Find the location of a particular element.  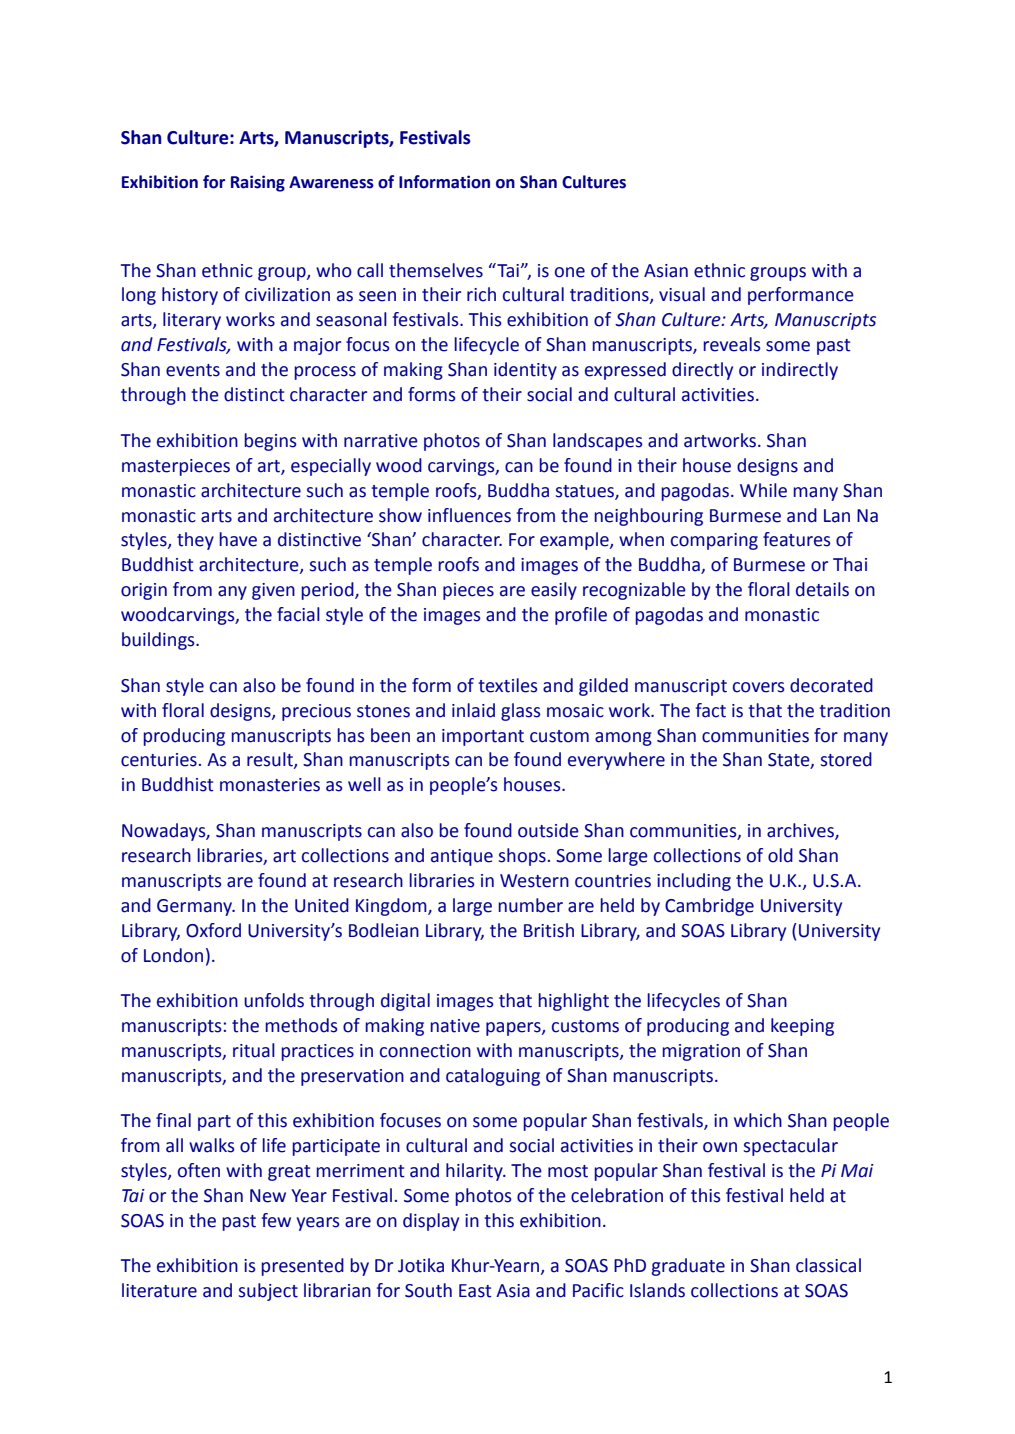

Cambridge is located at coordinates (709, 907).
